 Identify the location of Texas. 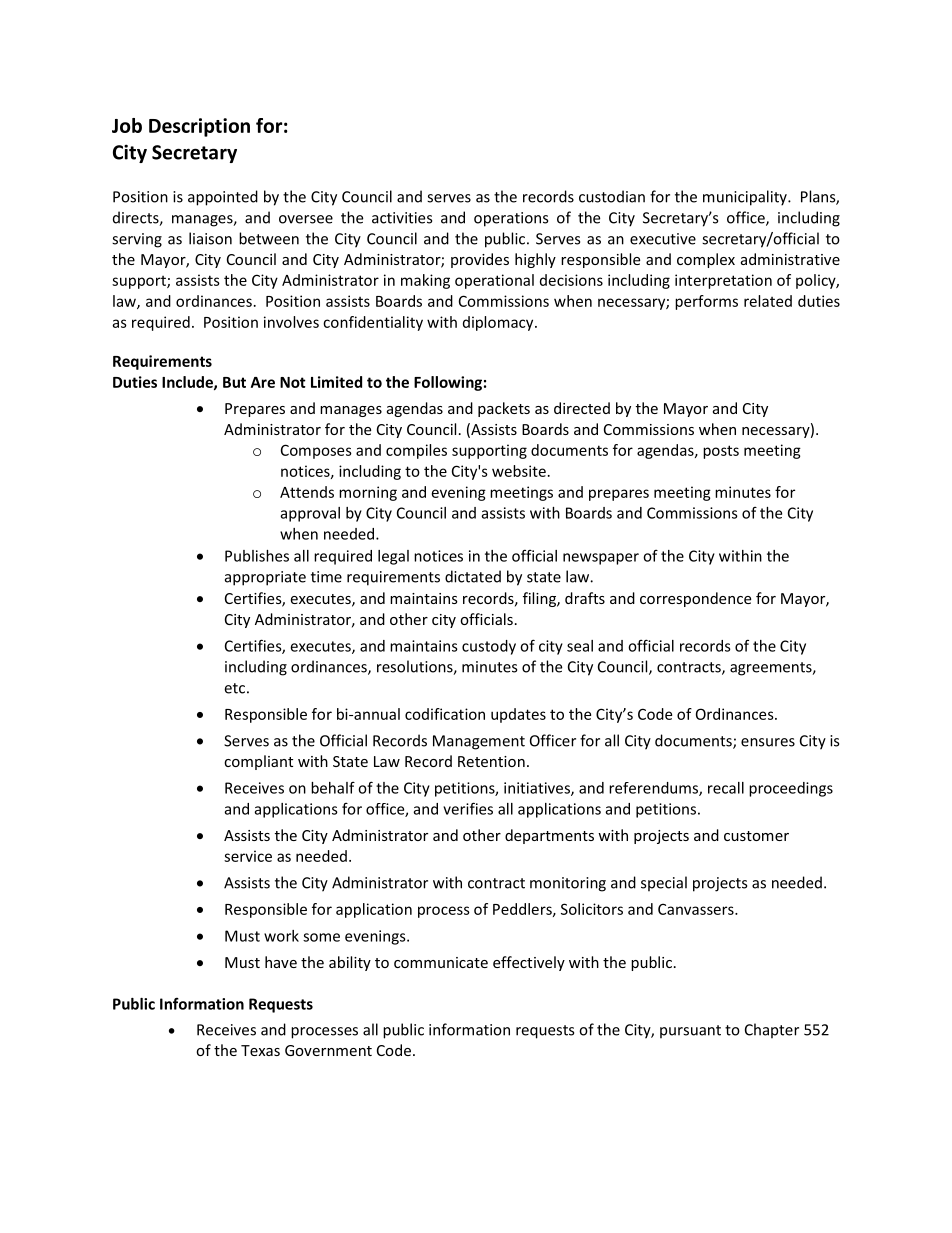
(260, 1050).
